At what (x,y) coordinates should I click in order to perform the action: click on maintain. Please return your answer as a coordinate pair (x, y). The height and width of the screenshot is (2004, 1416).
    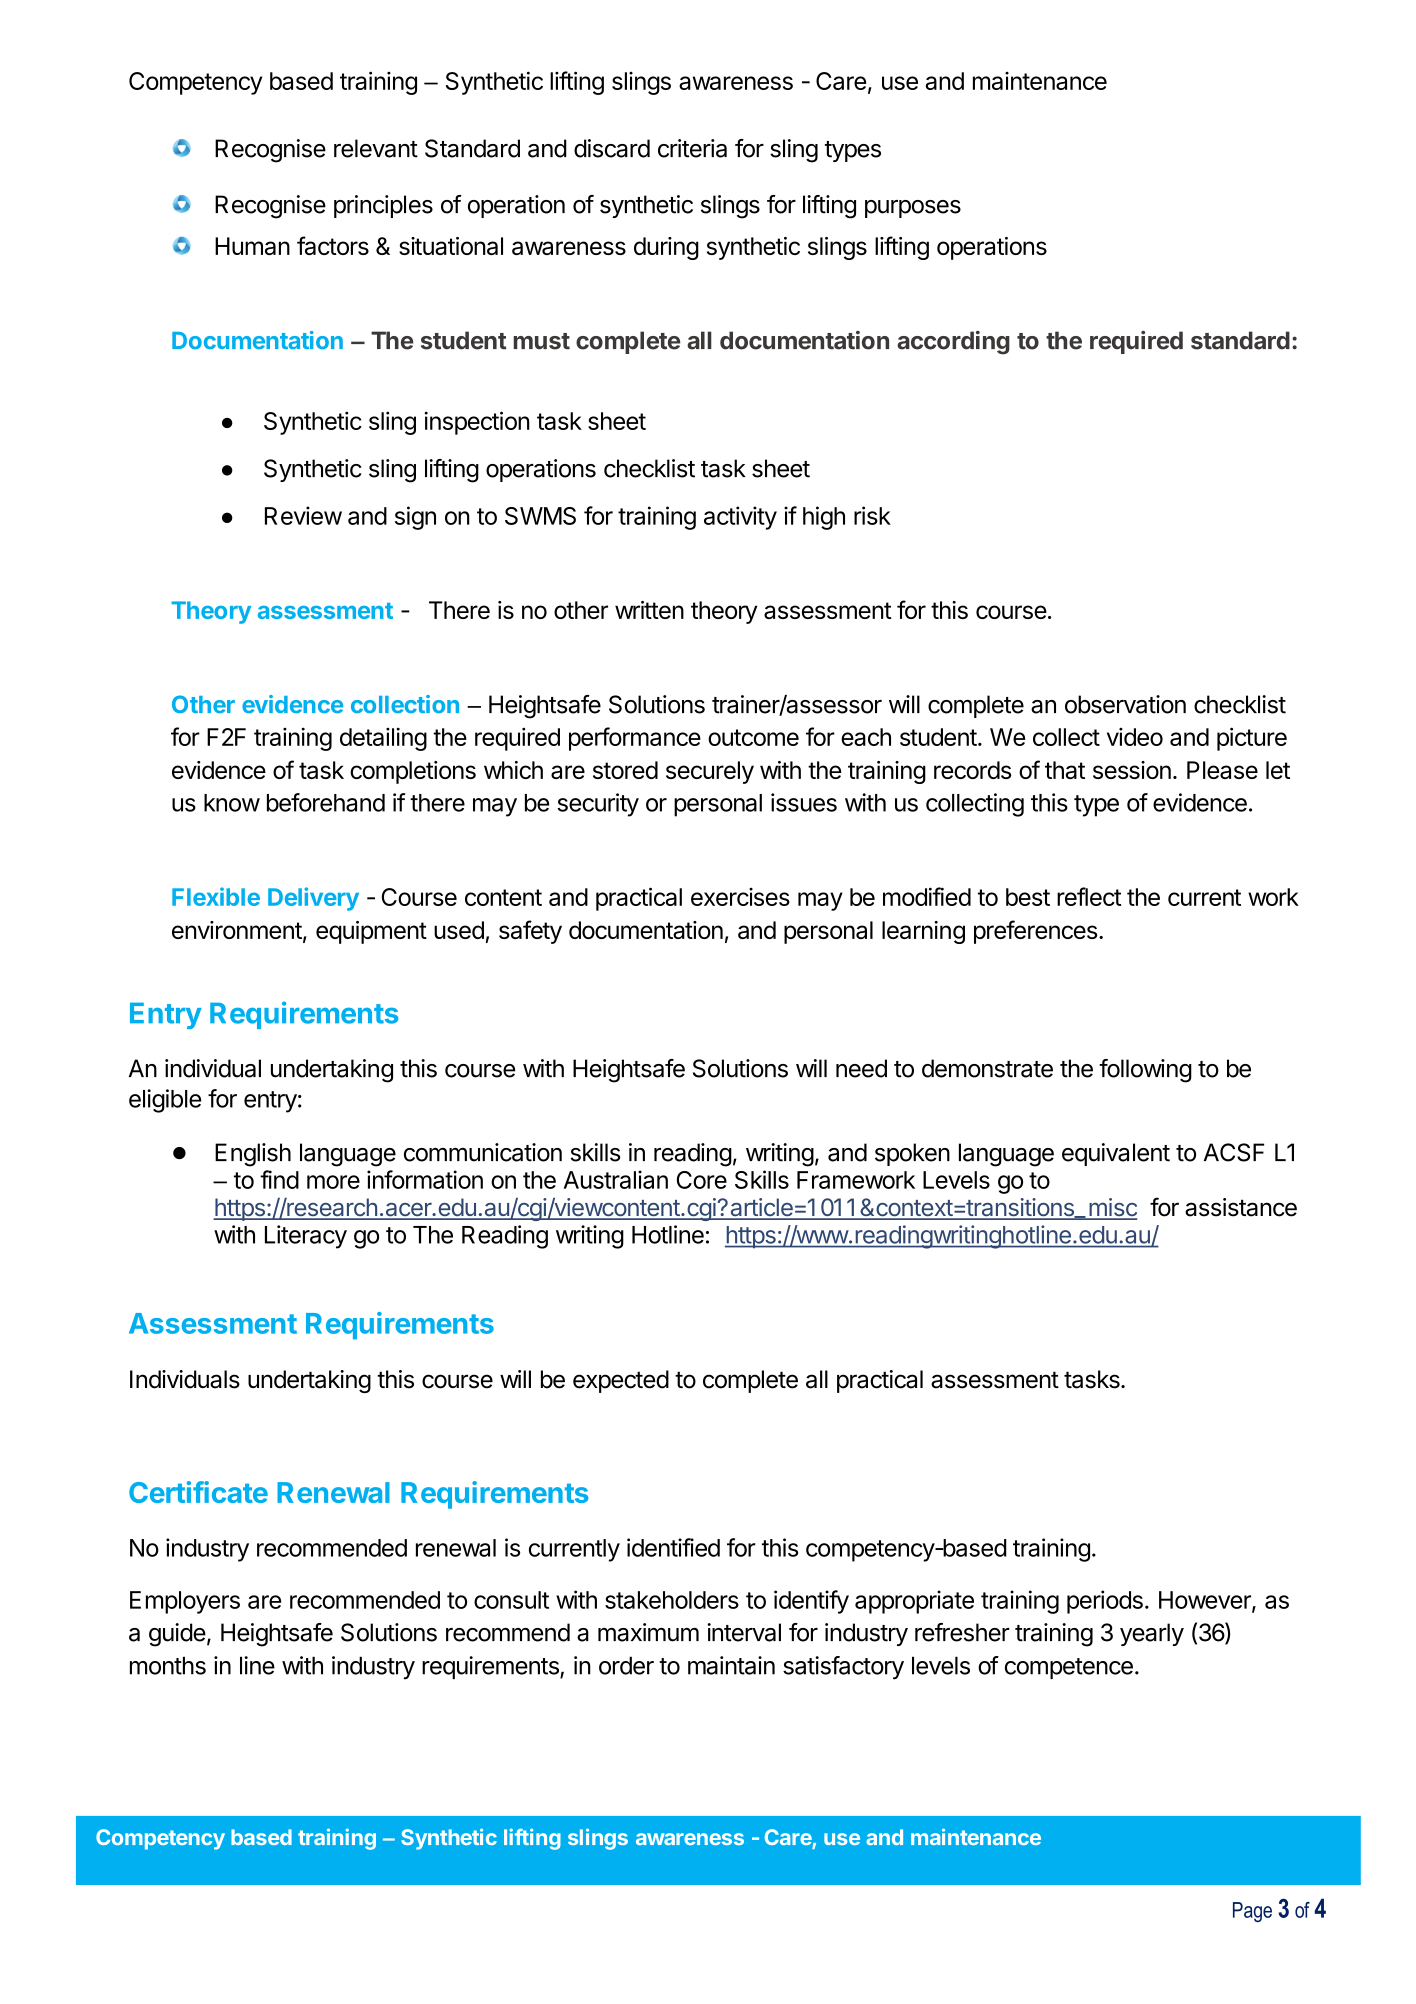
    Looking at the image, I should click on (731, 1665).
